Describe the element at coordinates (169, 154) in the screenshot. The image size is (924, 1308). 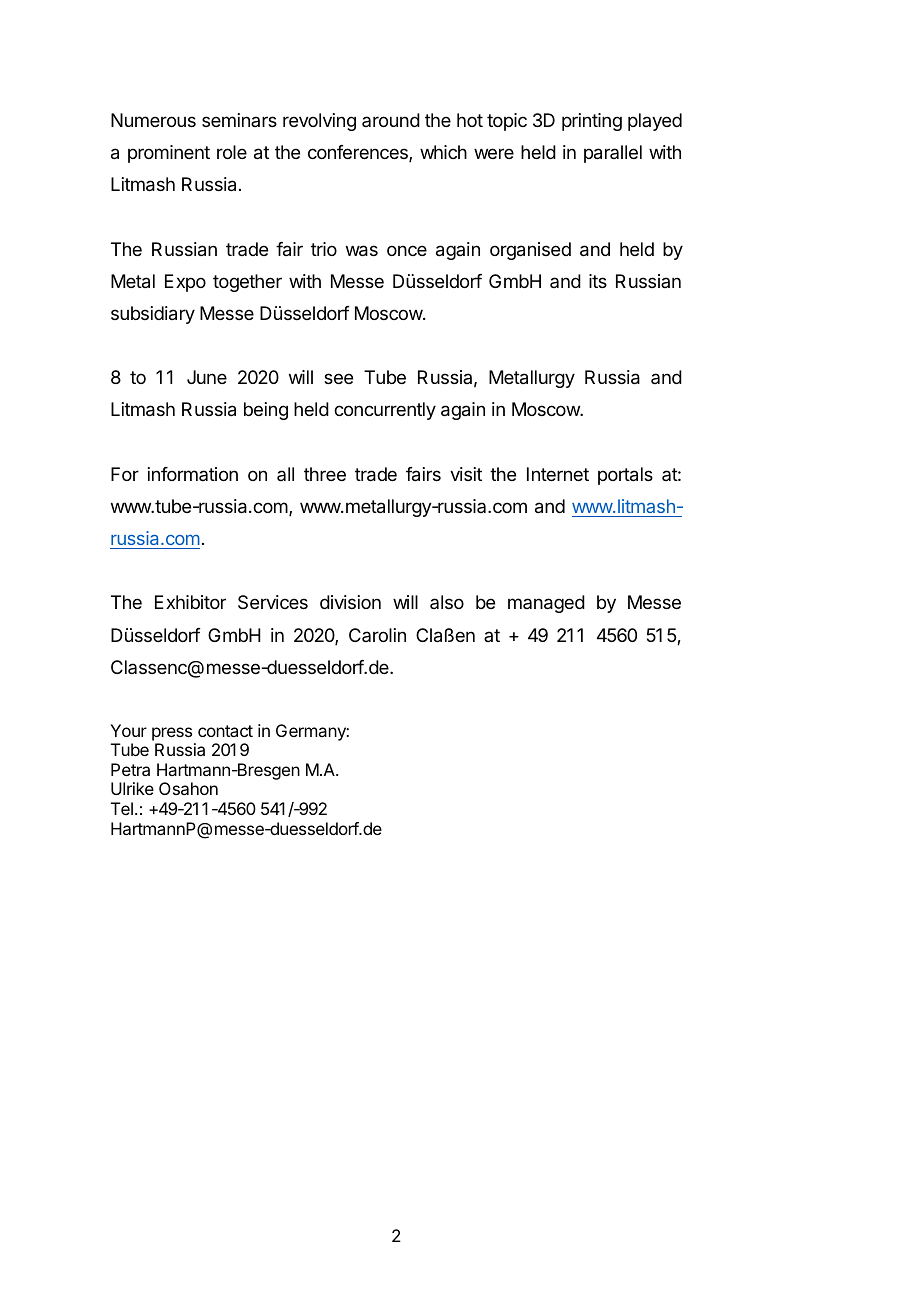
I see `prominent` at that location.
